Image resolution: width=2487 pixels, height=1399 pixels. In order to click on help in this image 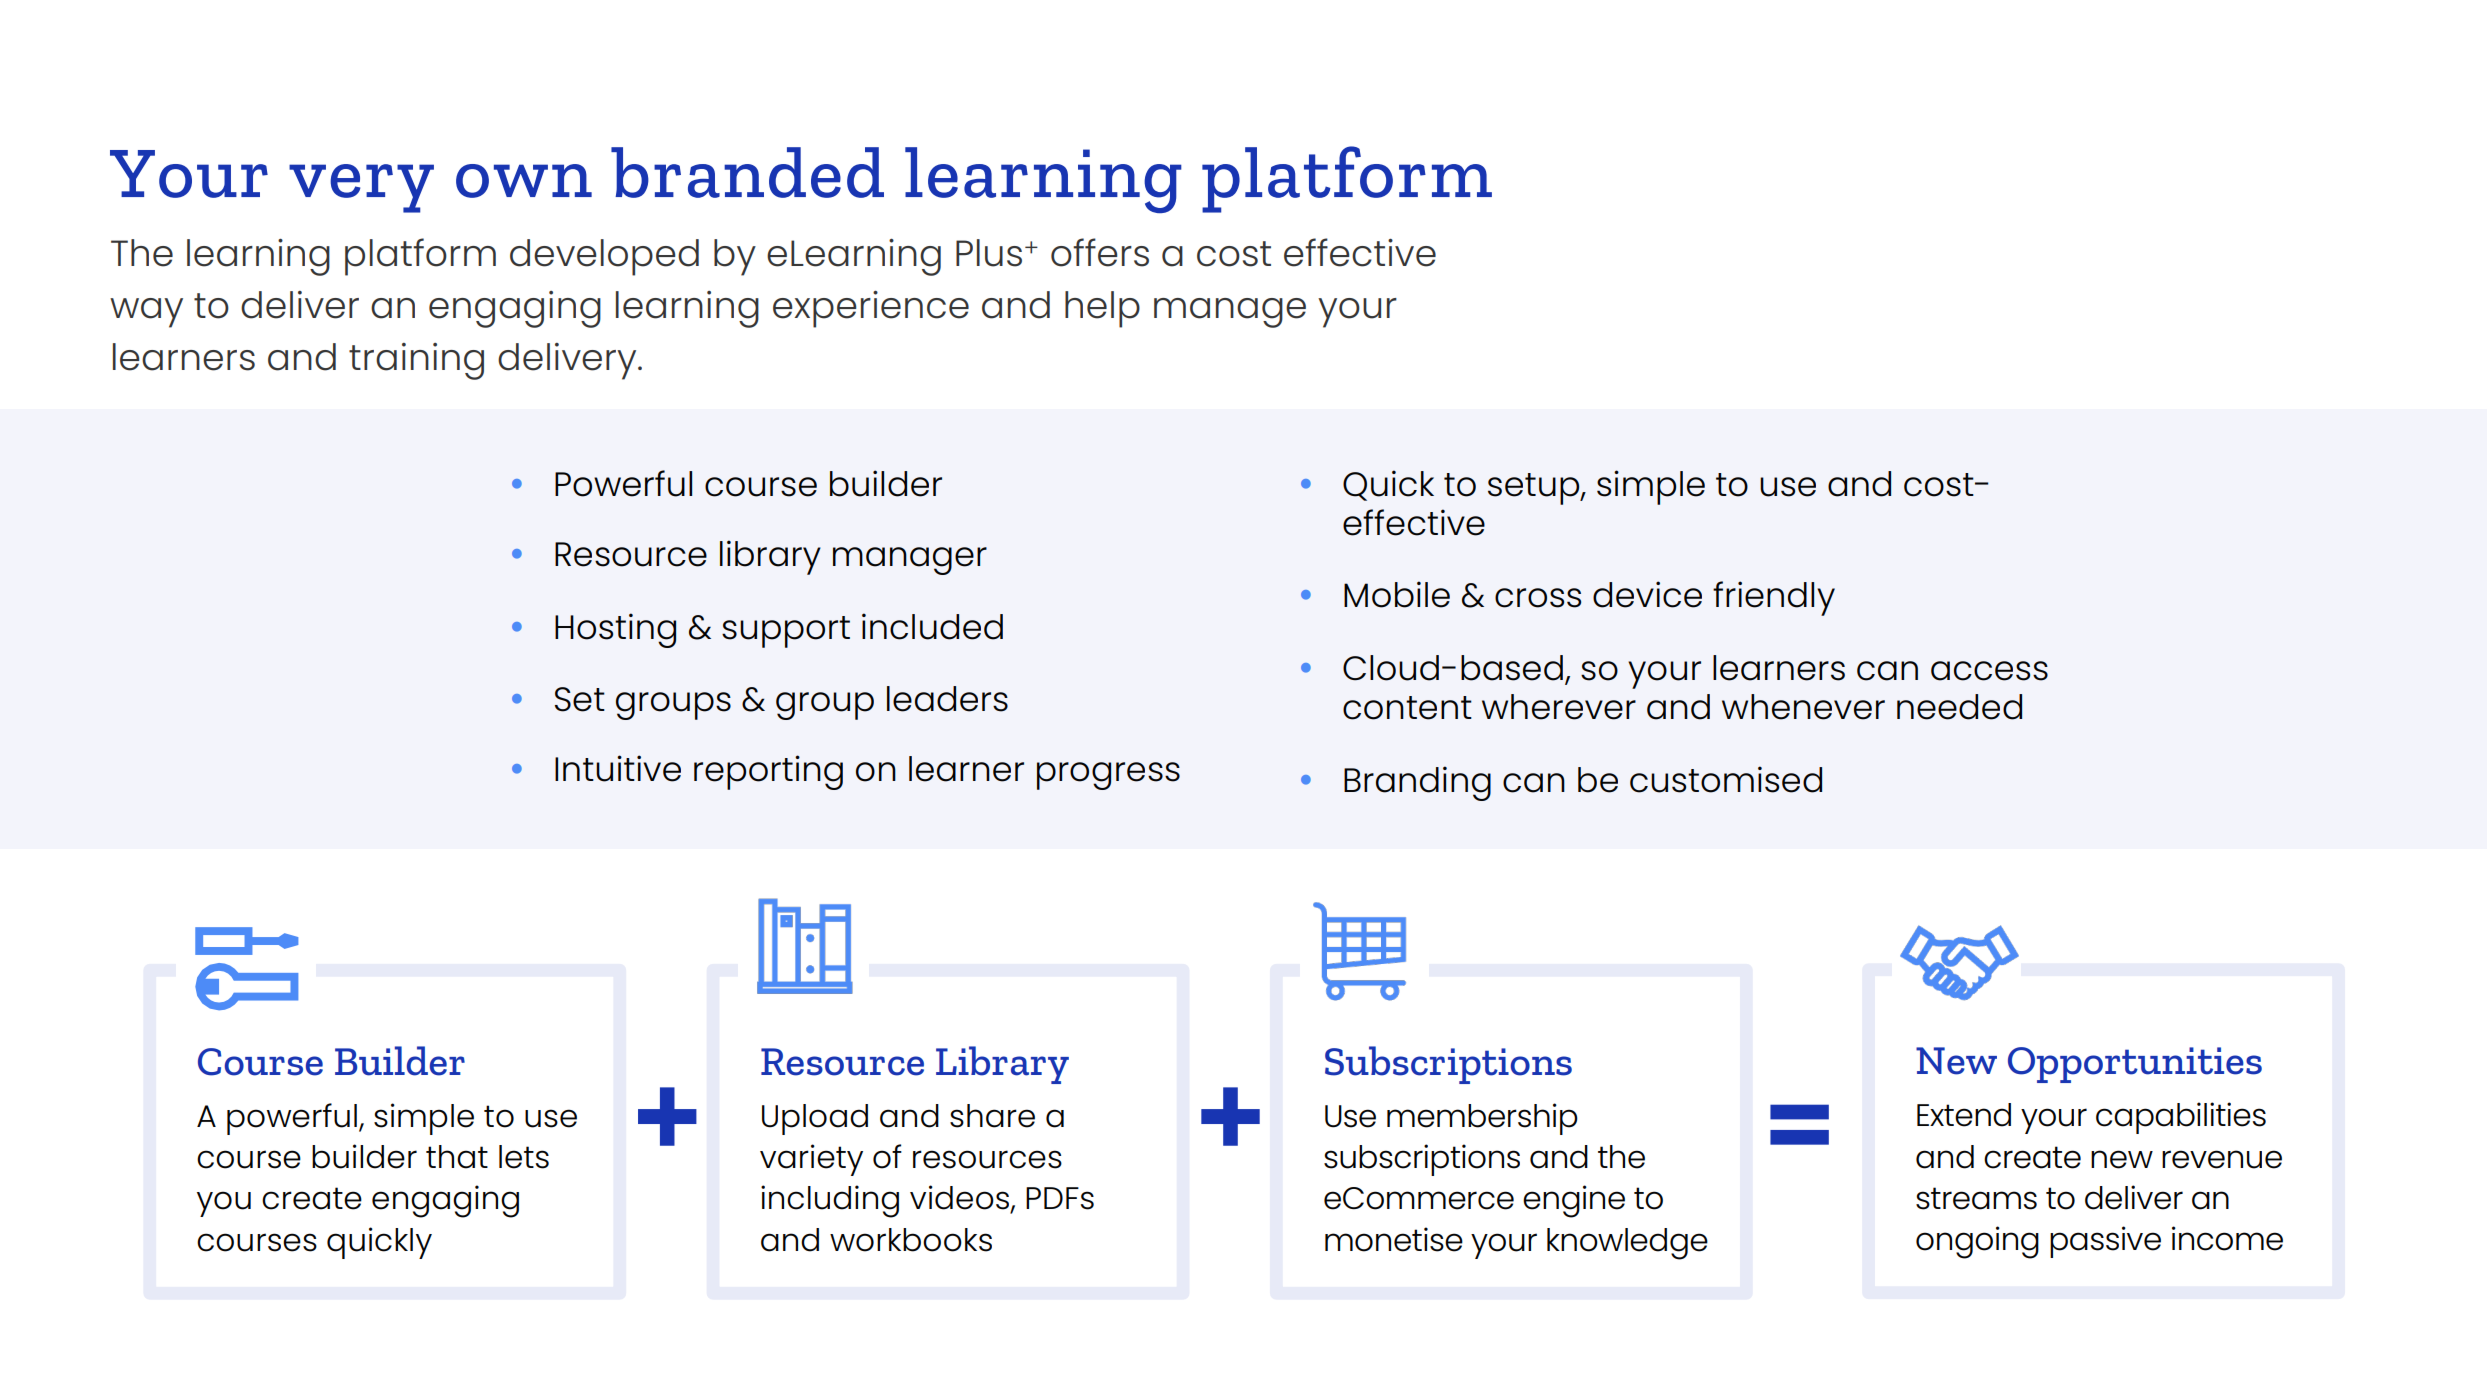, I will do `click(1102, 309)`.
